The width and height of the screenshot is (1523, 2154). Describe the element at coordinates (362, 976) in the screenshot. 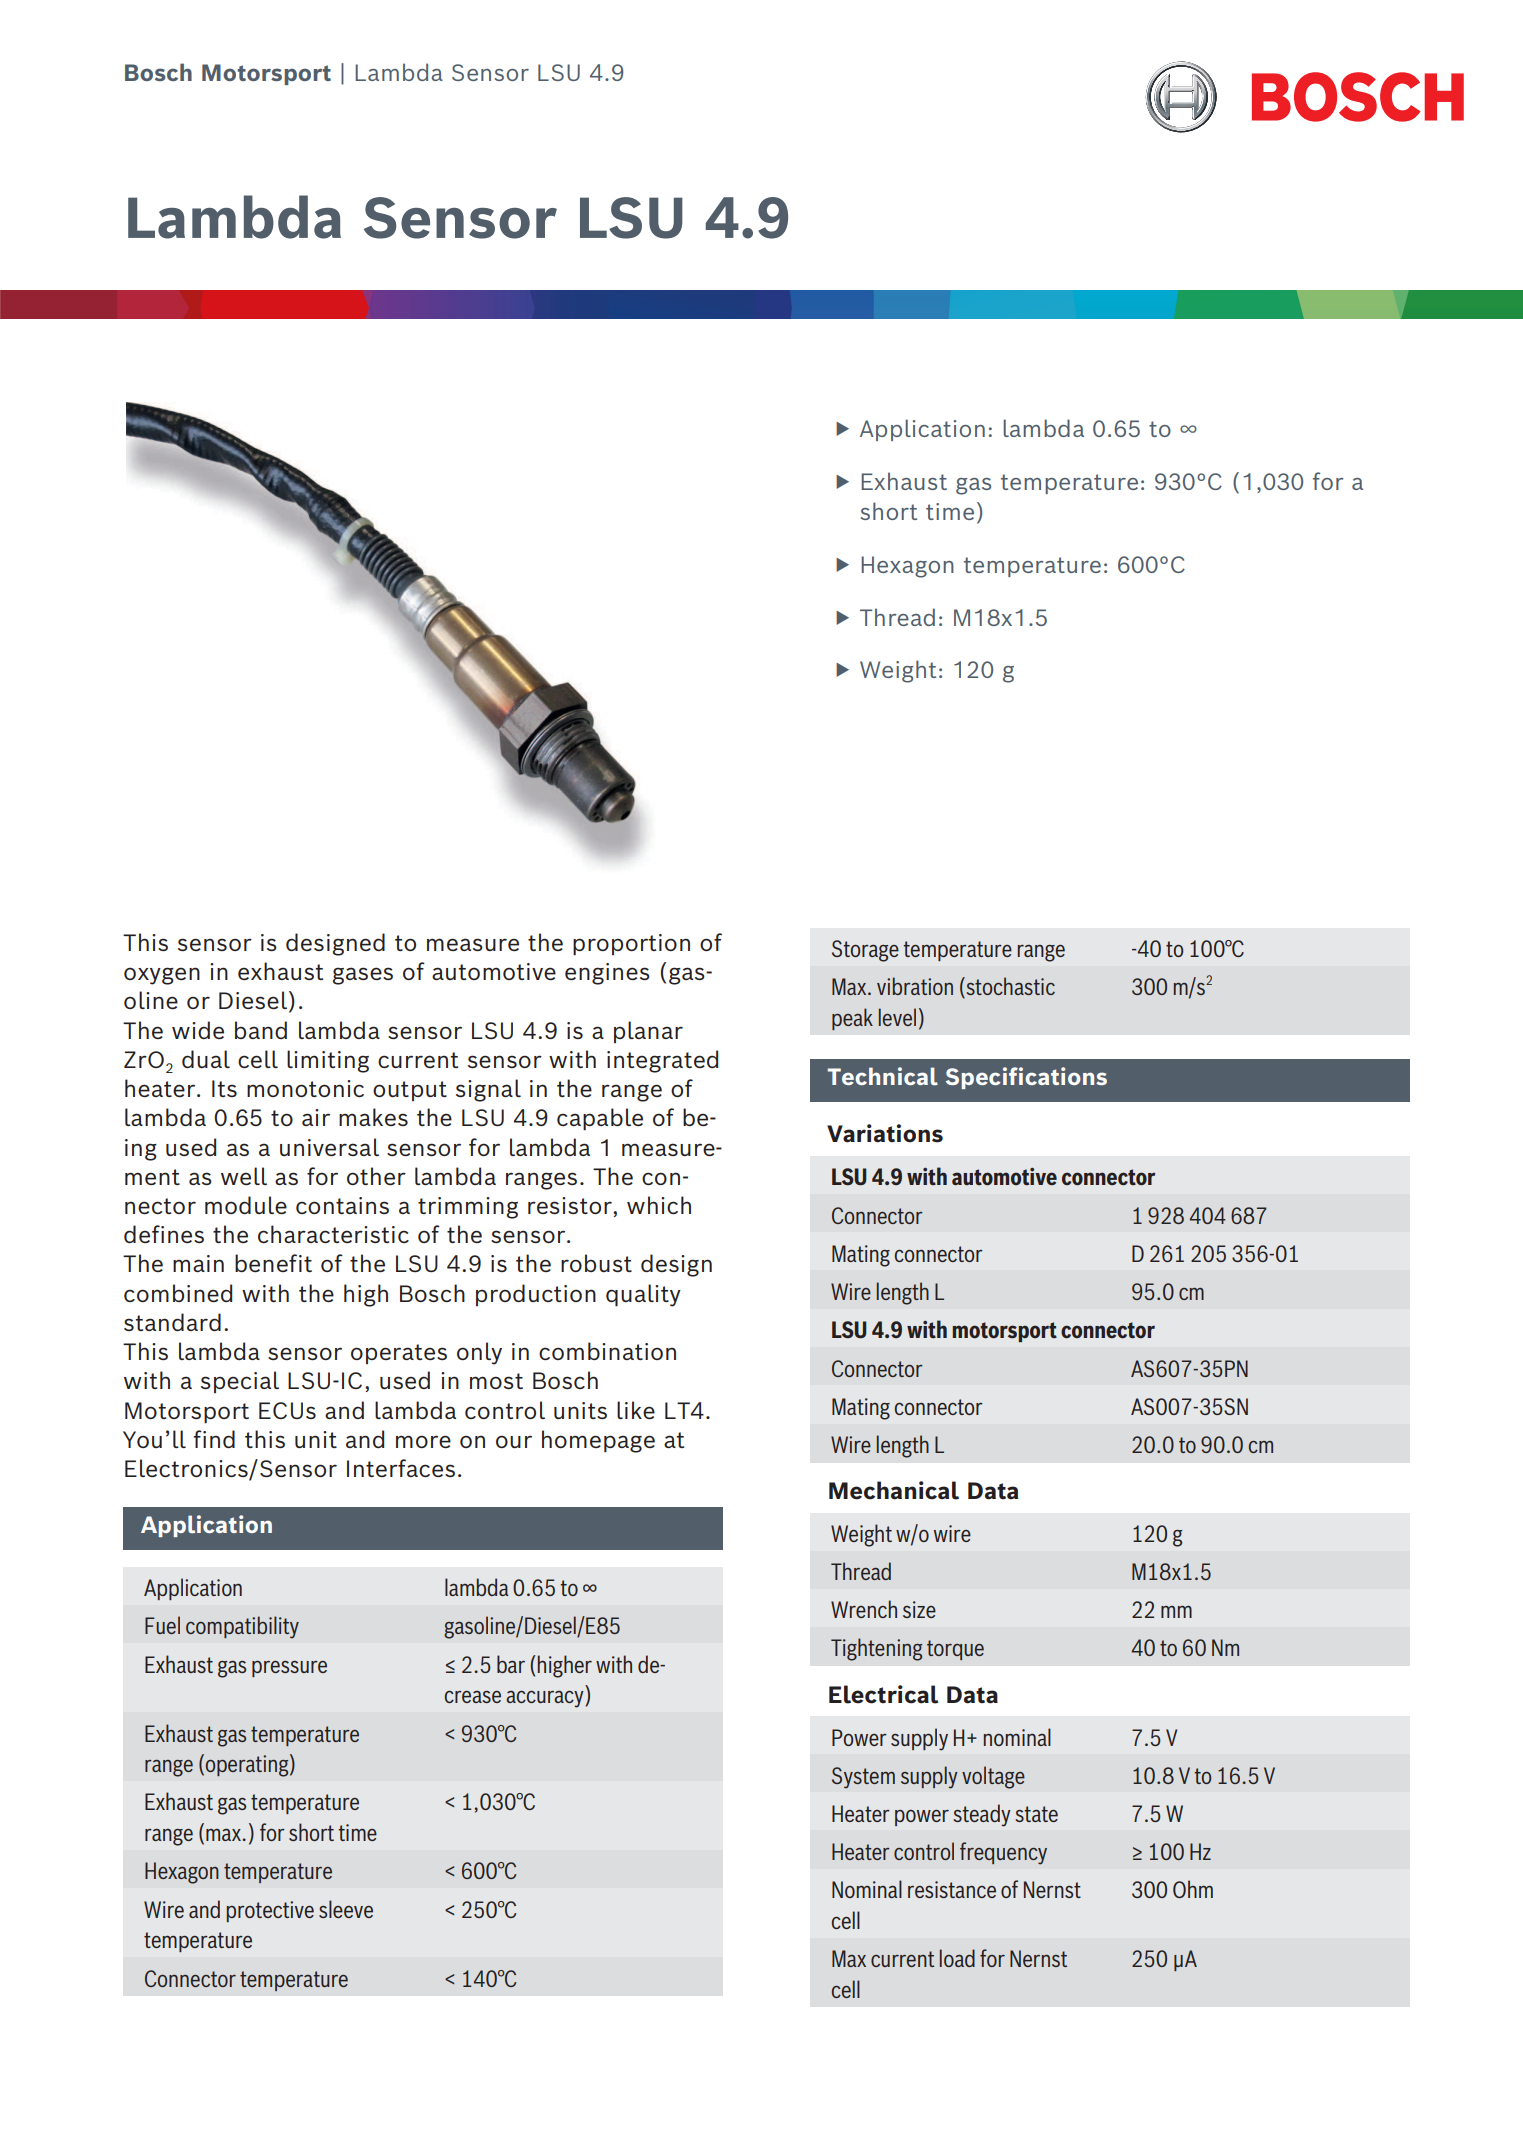

I see `gases` at that location.
